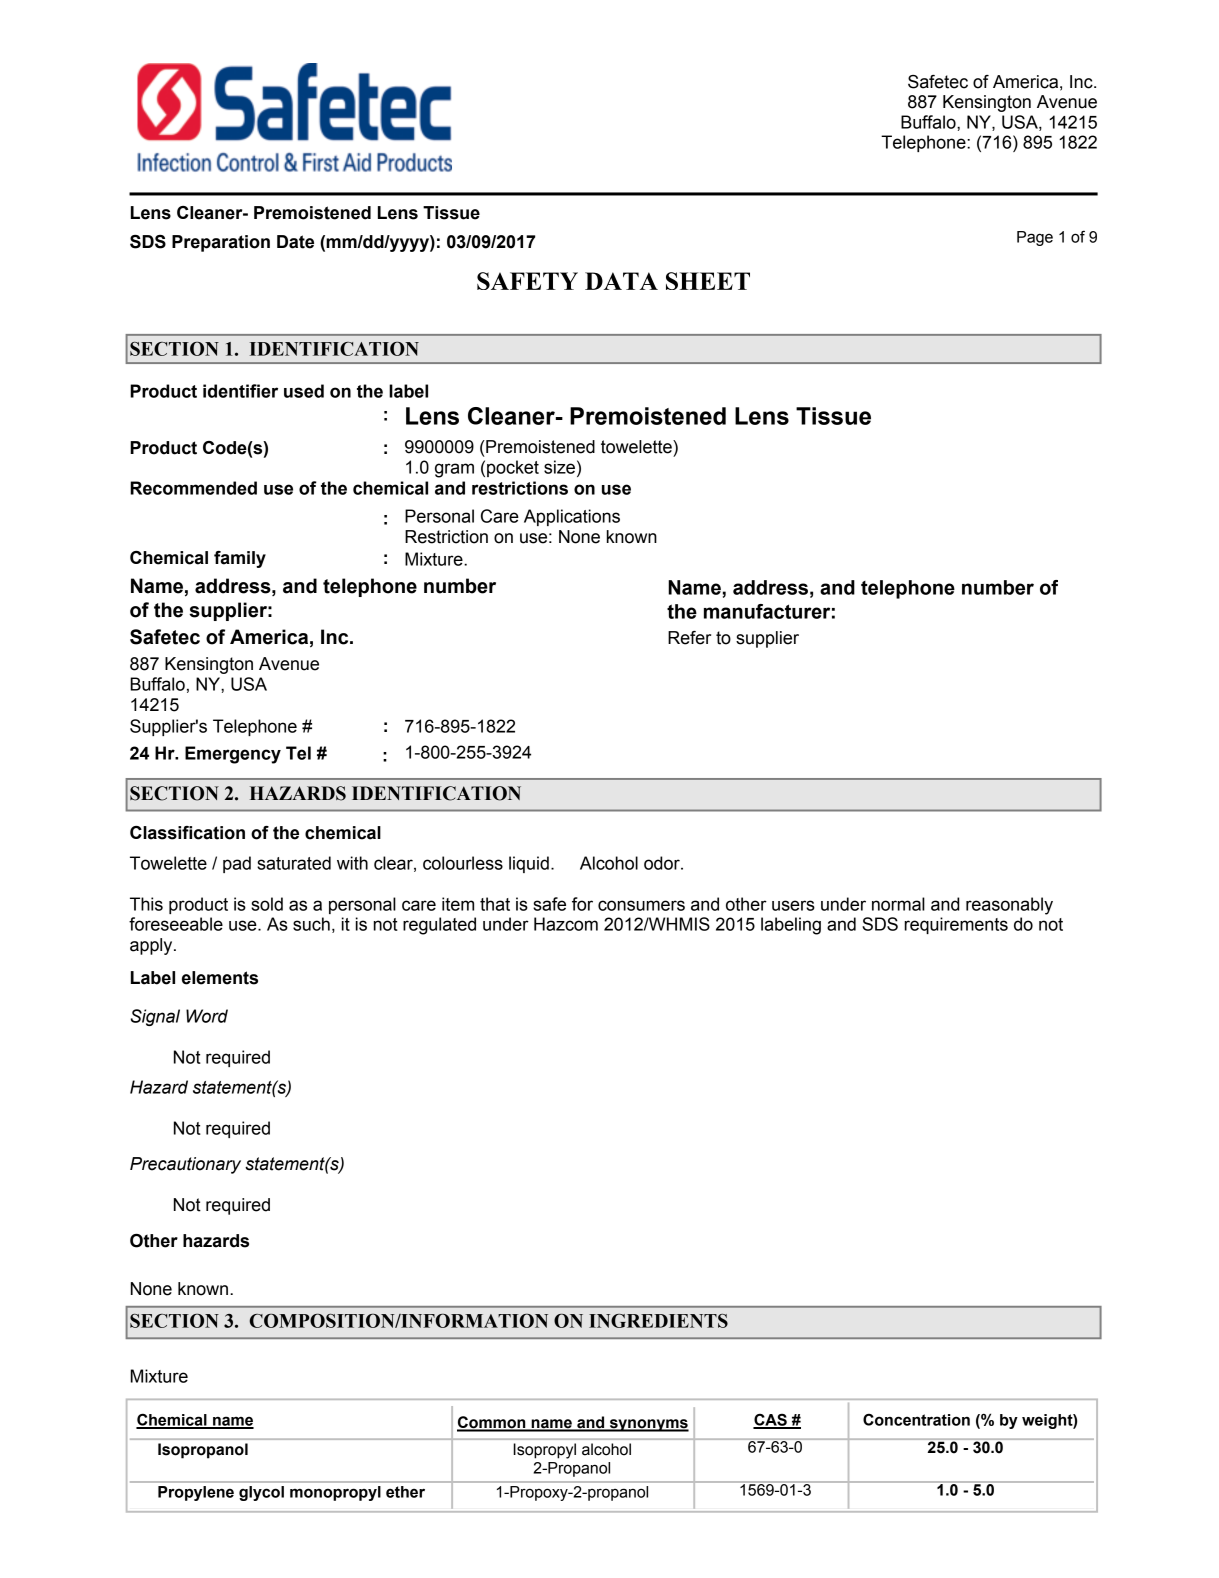 This screenshot has width=1219, height=1578. I want to click on normal, so click(898, 904).
